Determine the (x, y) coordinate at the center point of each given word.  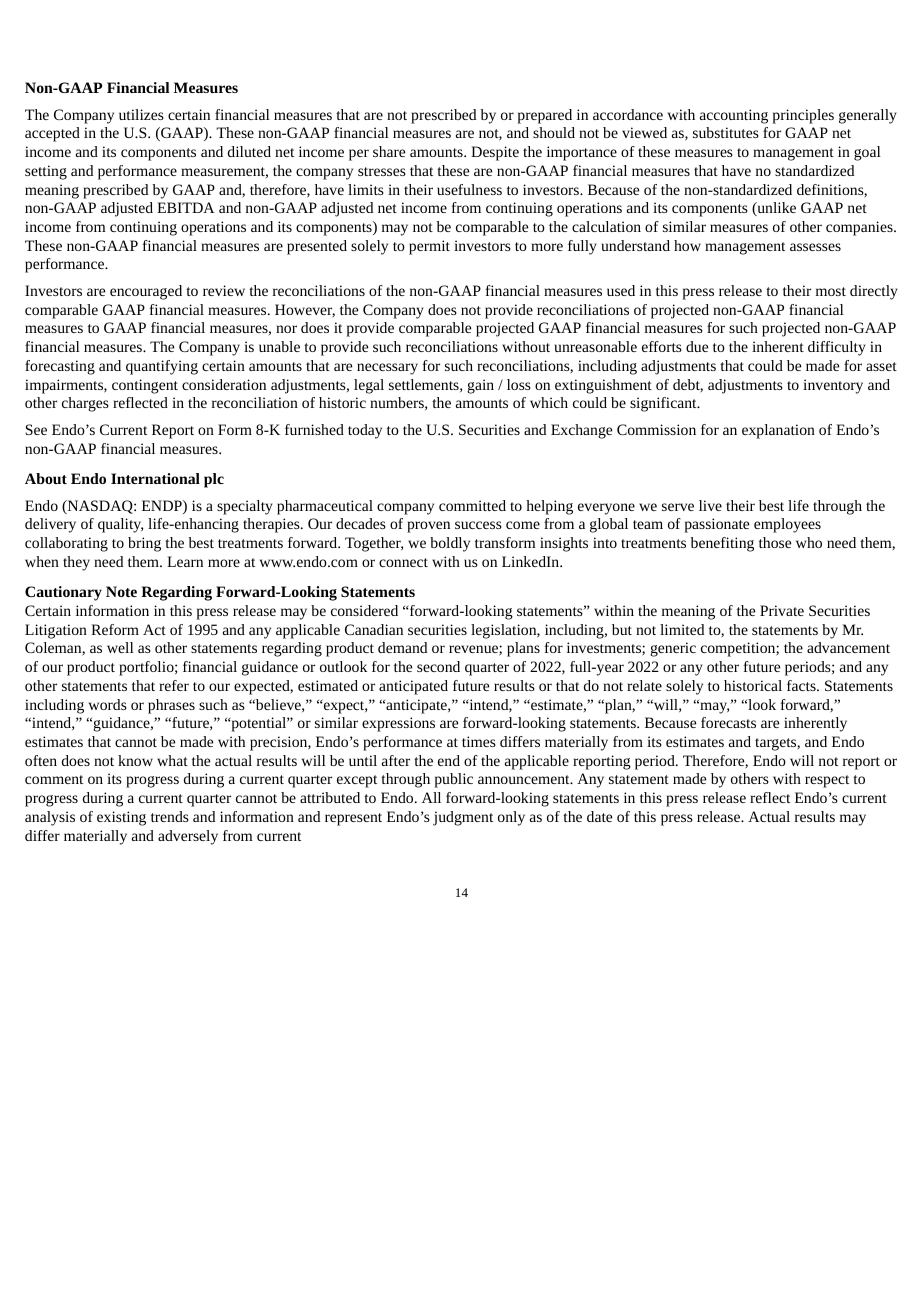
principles (803, 116)
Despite (495, 153)
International (155, 478)
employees (787, 525)
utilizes (141, 114)
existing (121, 818)
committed (472, 505)
